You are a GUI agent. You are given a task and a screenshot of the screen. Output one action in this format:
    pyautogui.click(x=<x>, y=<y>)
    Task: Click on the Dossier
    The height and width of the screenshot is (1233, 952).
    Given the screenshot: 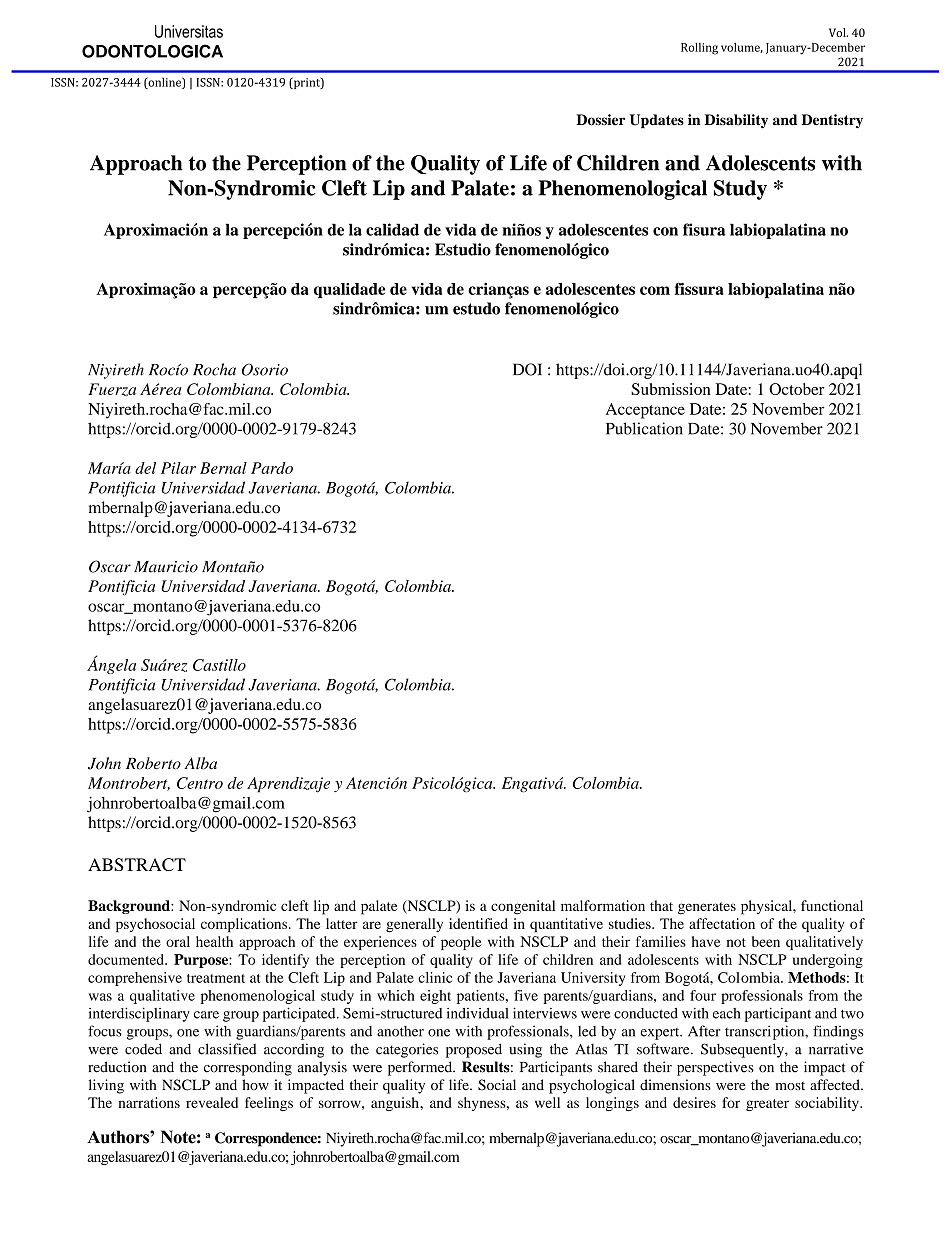 What is the action you would take?
    pyautogui.click(x=600, y=120)
